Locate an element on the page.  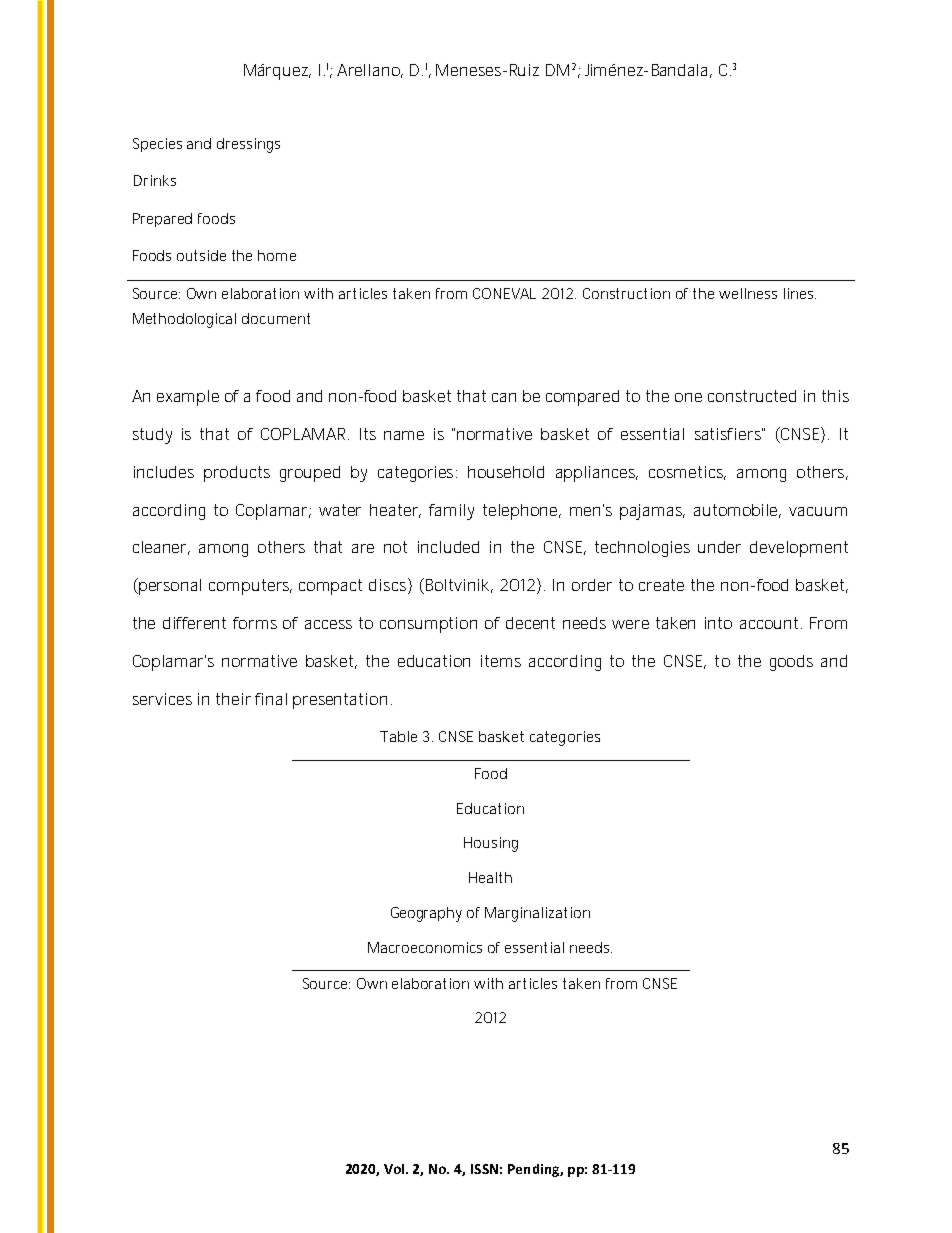
products is located at coordinates (237, 474).
